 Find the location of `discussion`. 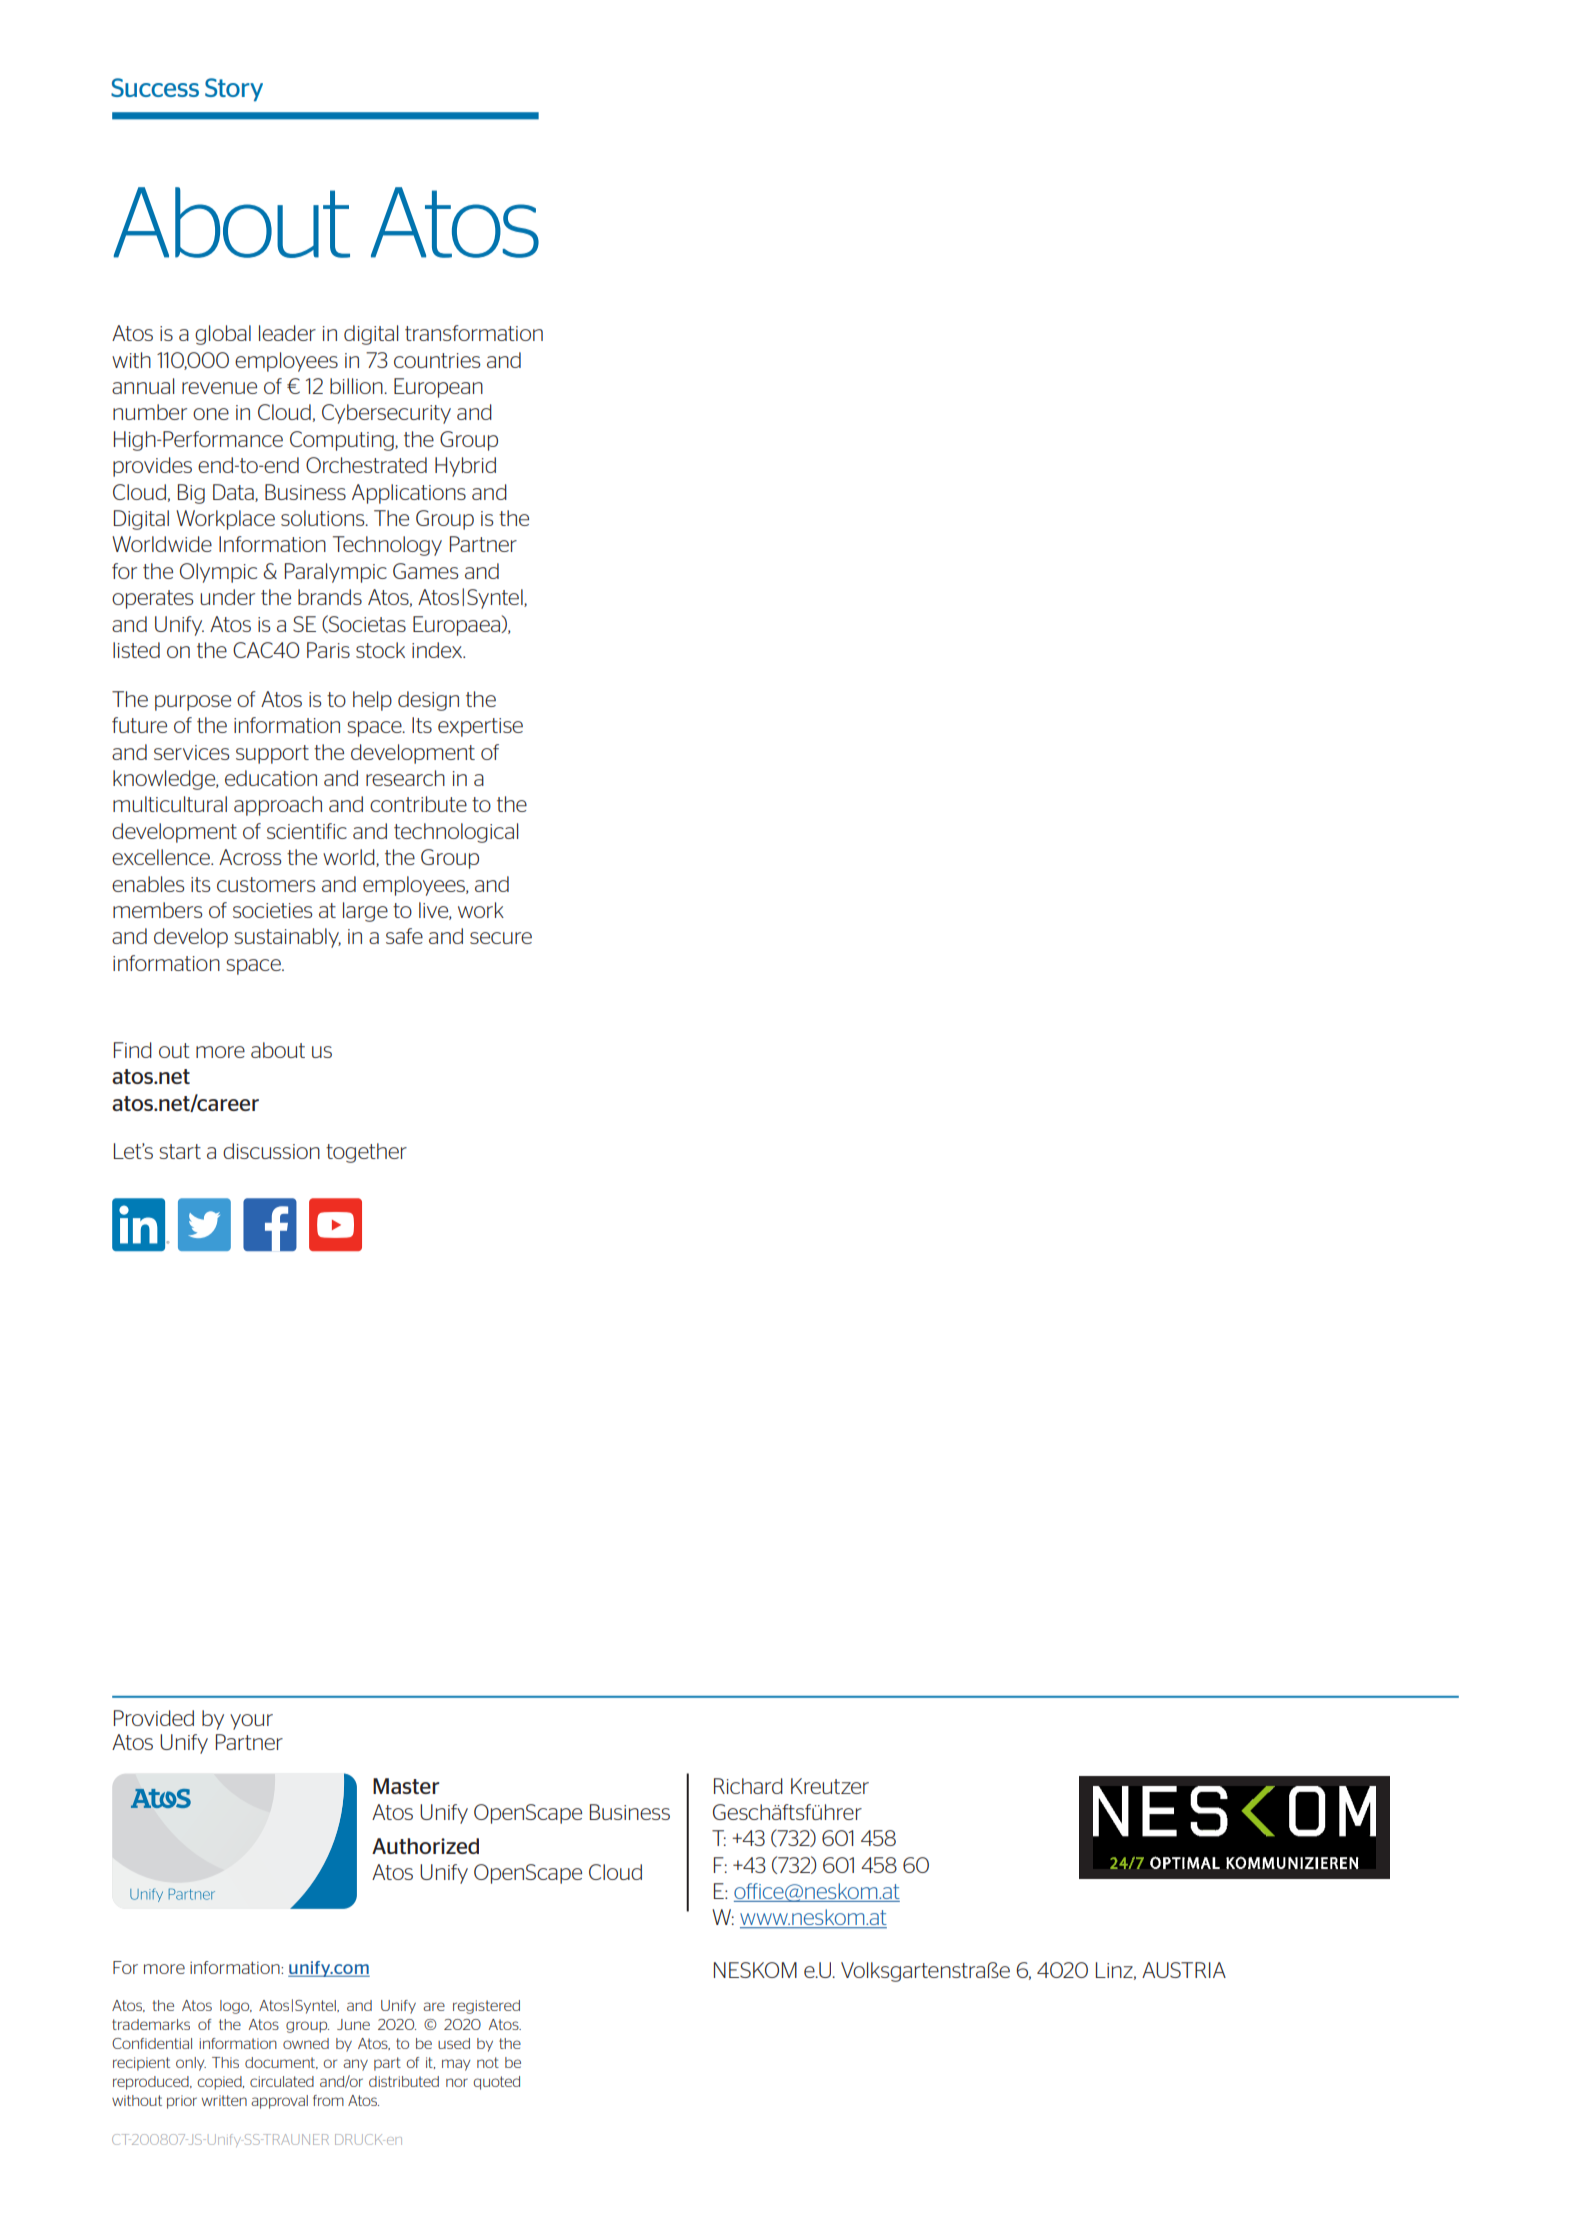

discussion is located at coordinates (271, 1151).
